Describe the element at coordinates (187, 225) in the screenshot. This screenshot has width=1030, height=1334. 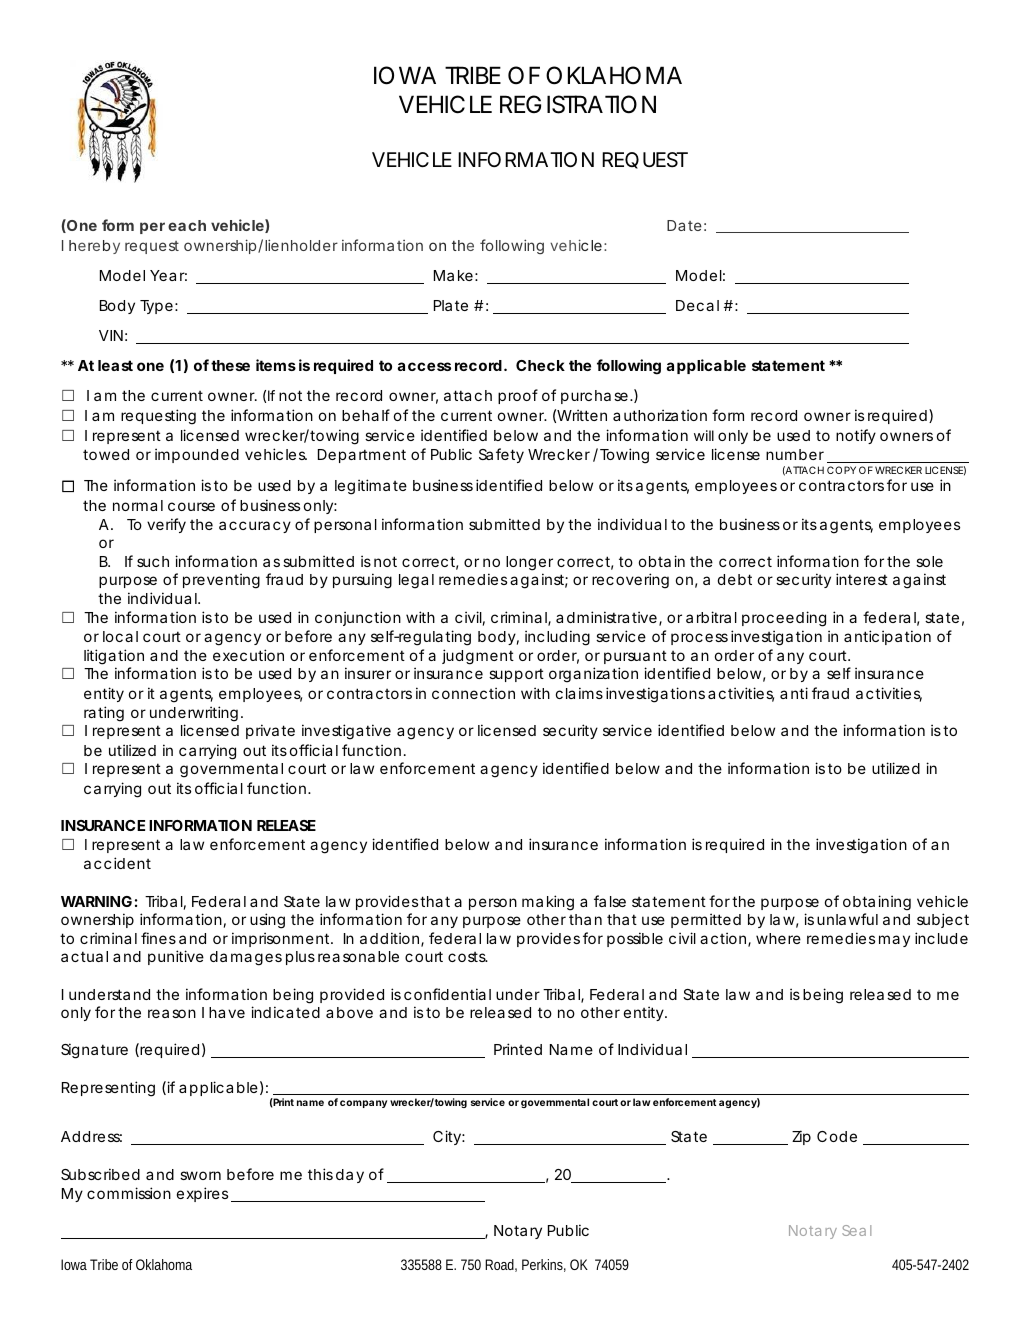
I see `each` at that location.
